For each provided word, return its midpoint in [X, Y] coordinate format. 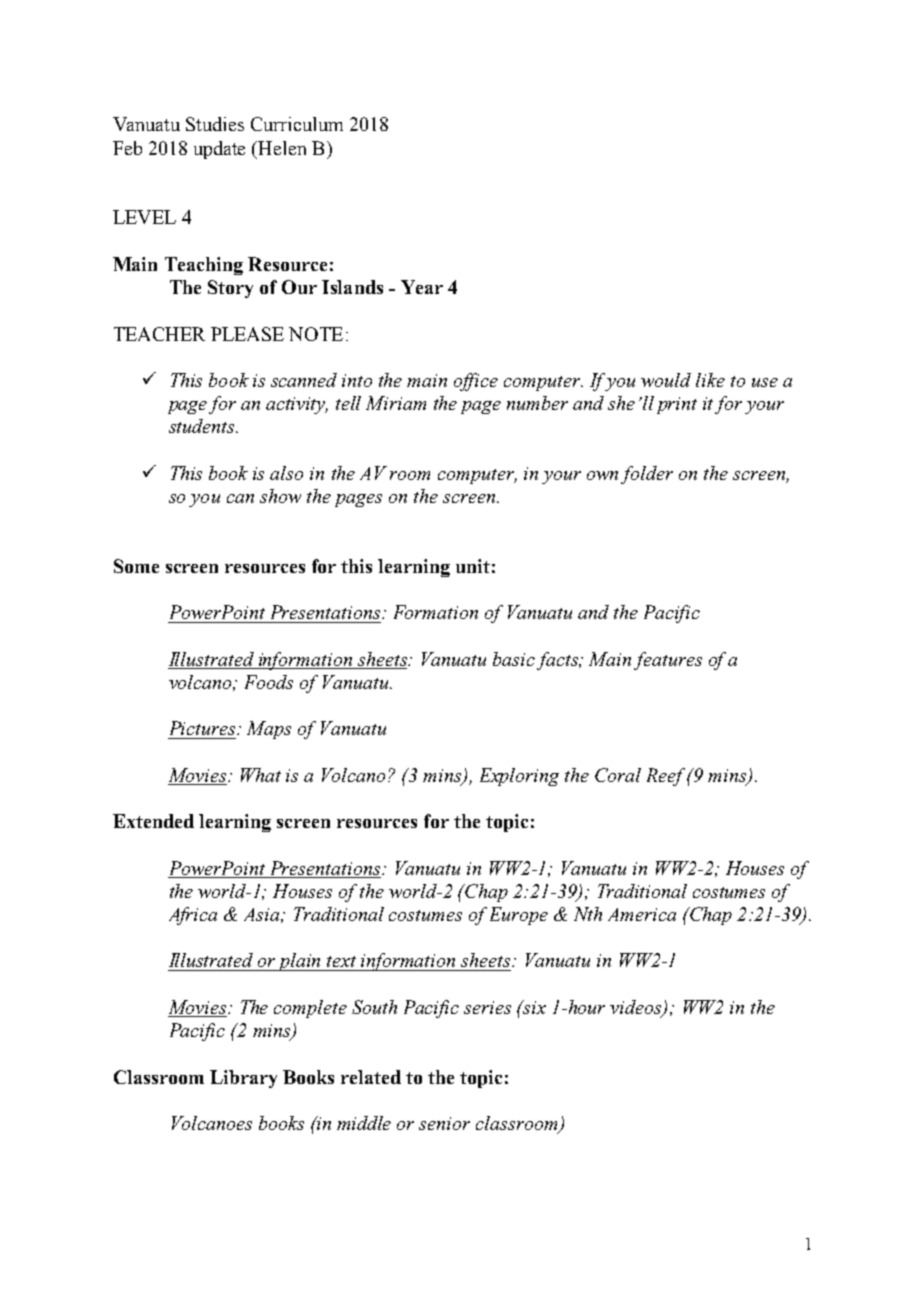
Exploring [519, 777]
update [219, 150]
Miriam [396, 403]
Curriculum [297, 124]
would [666, 380]
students [203, 426]
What [261, 775]
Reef [667, 777]
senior [444, 1123]
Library [243, 1079]
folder [647, 475]
